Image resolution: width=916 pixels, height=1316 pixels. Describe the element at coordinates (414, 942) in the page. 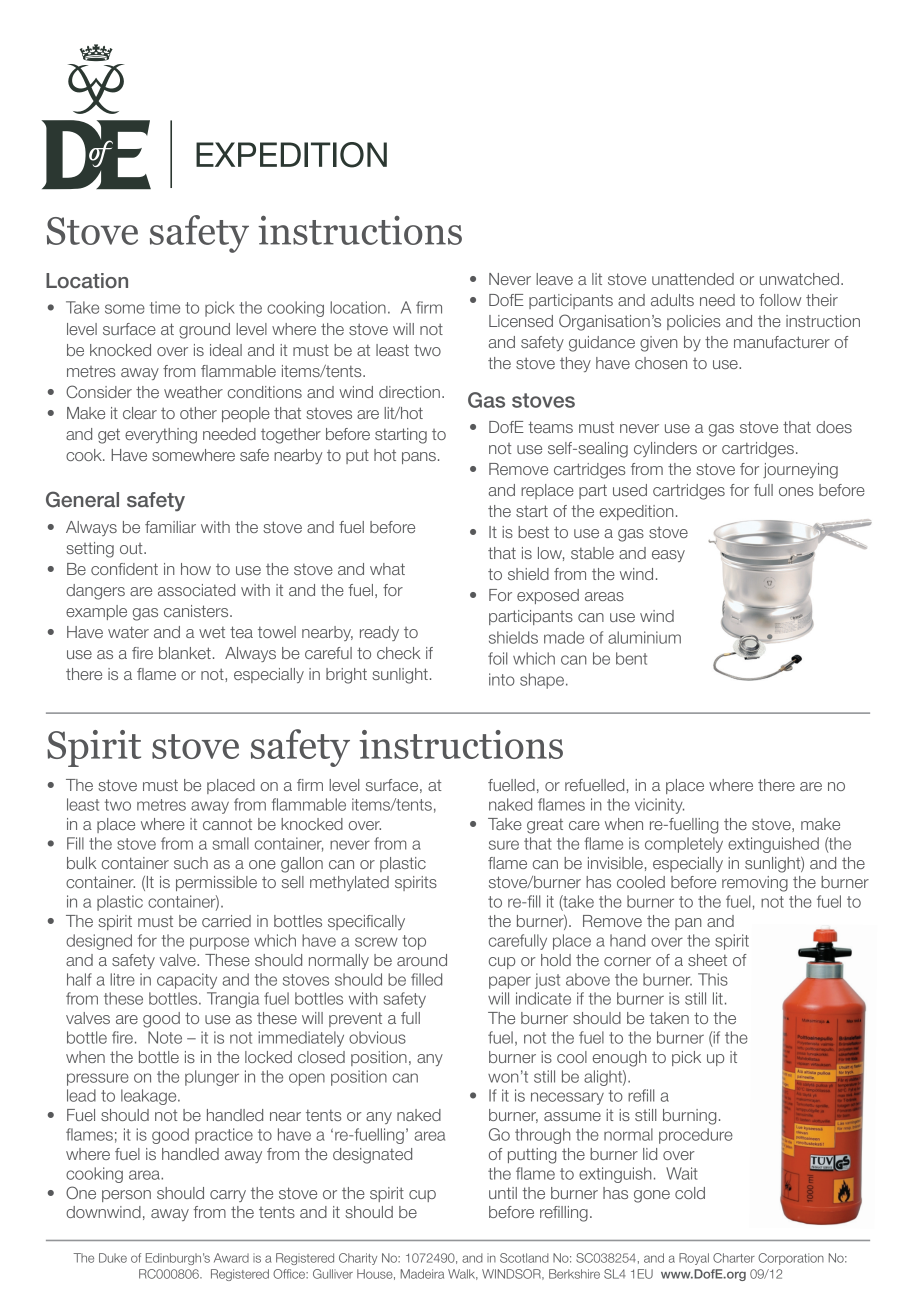

I see `top` at that location.
